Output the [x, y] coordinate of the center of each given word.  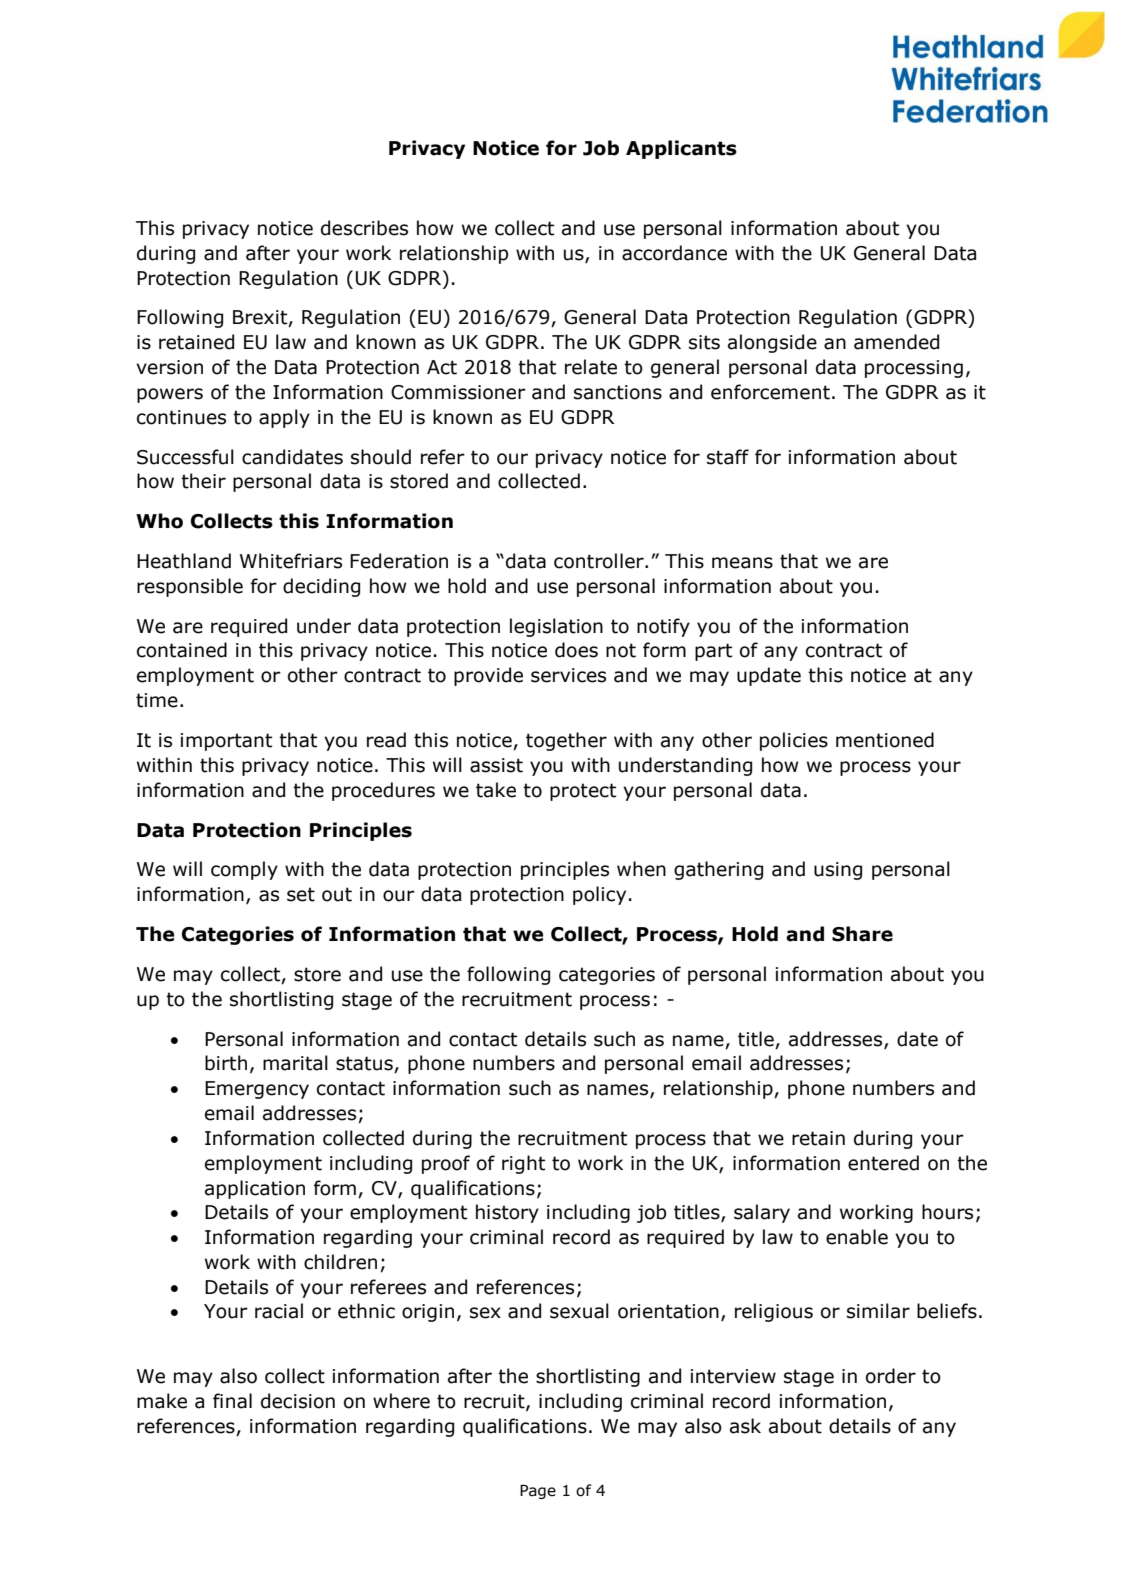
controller [600, 561]
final [232, 1401]
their [203, 481]
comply [244, 870]
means [742, 563]
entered [883, 1163]
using [838, 871]
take [496, 790]
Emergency [257, 1090]
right [523, 1164]
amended [896, 342]
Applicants [681, 149]
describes [364, 228]
